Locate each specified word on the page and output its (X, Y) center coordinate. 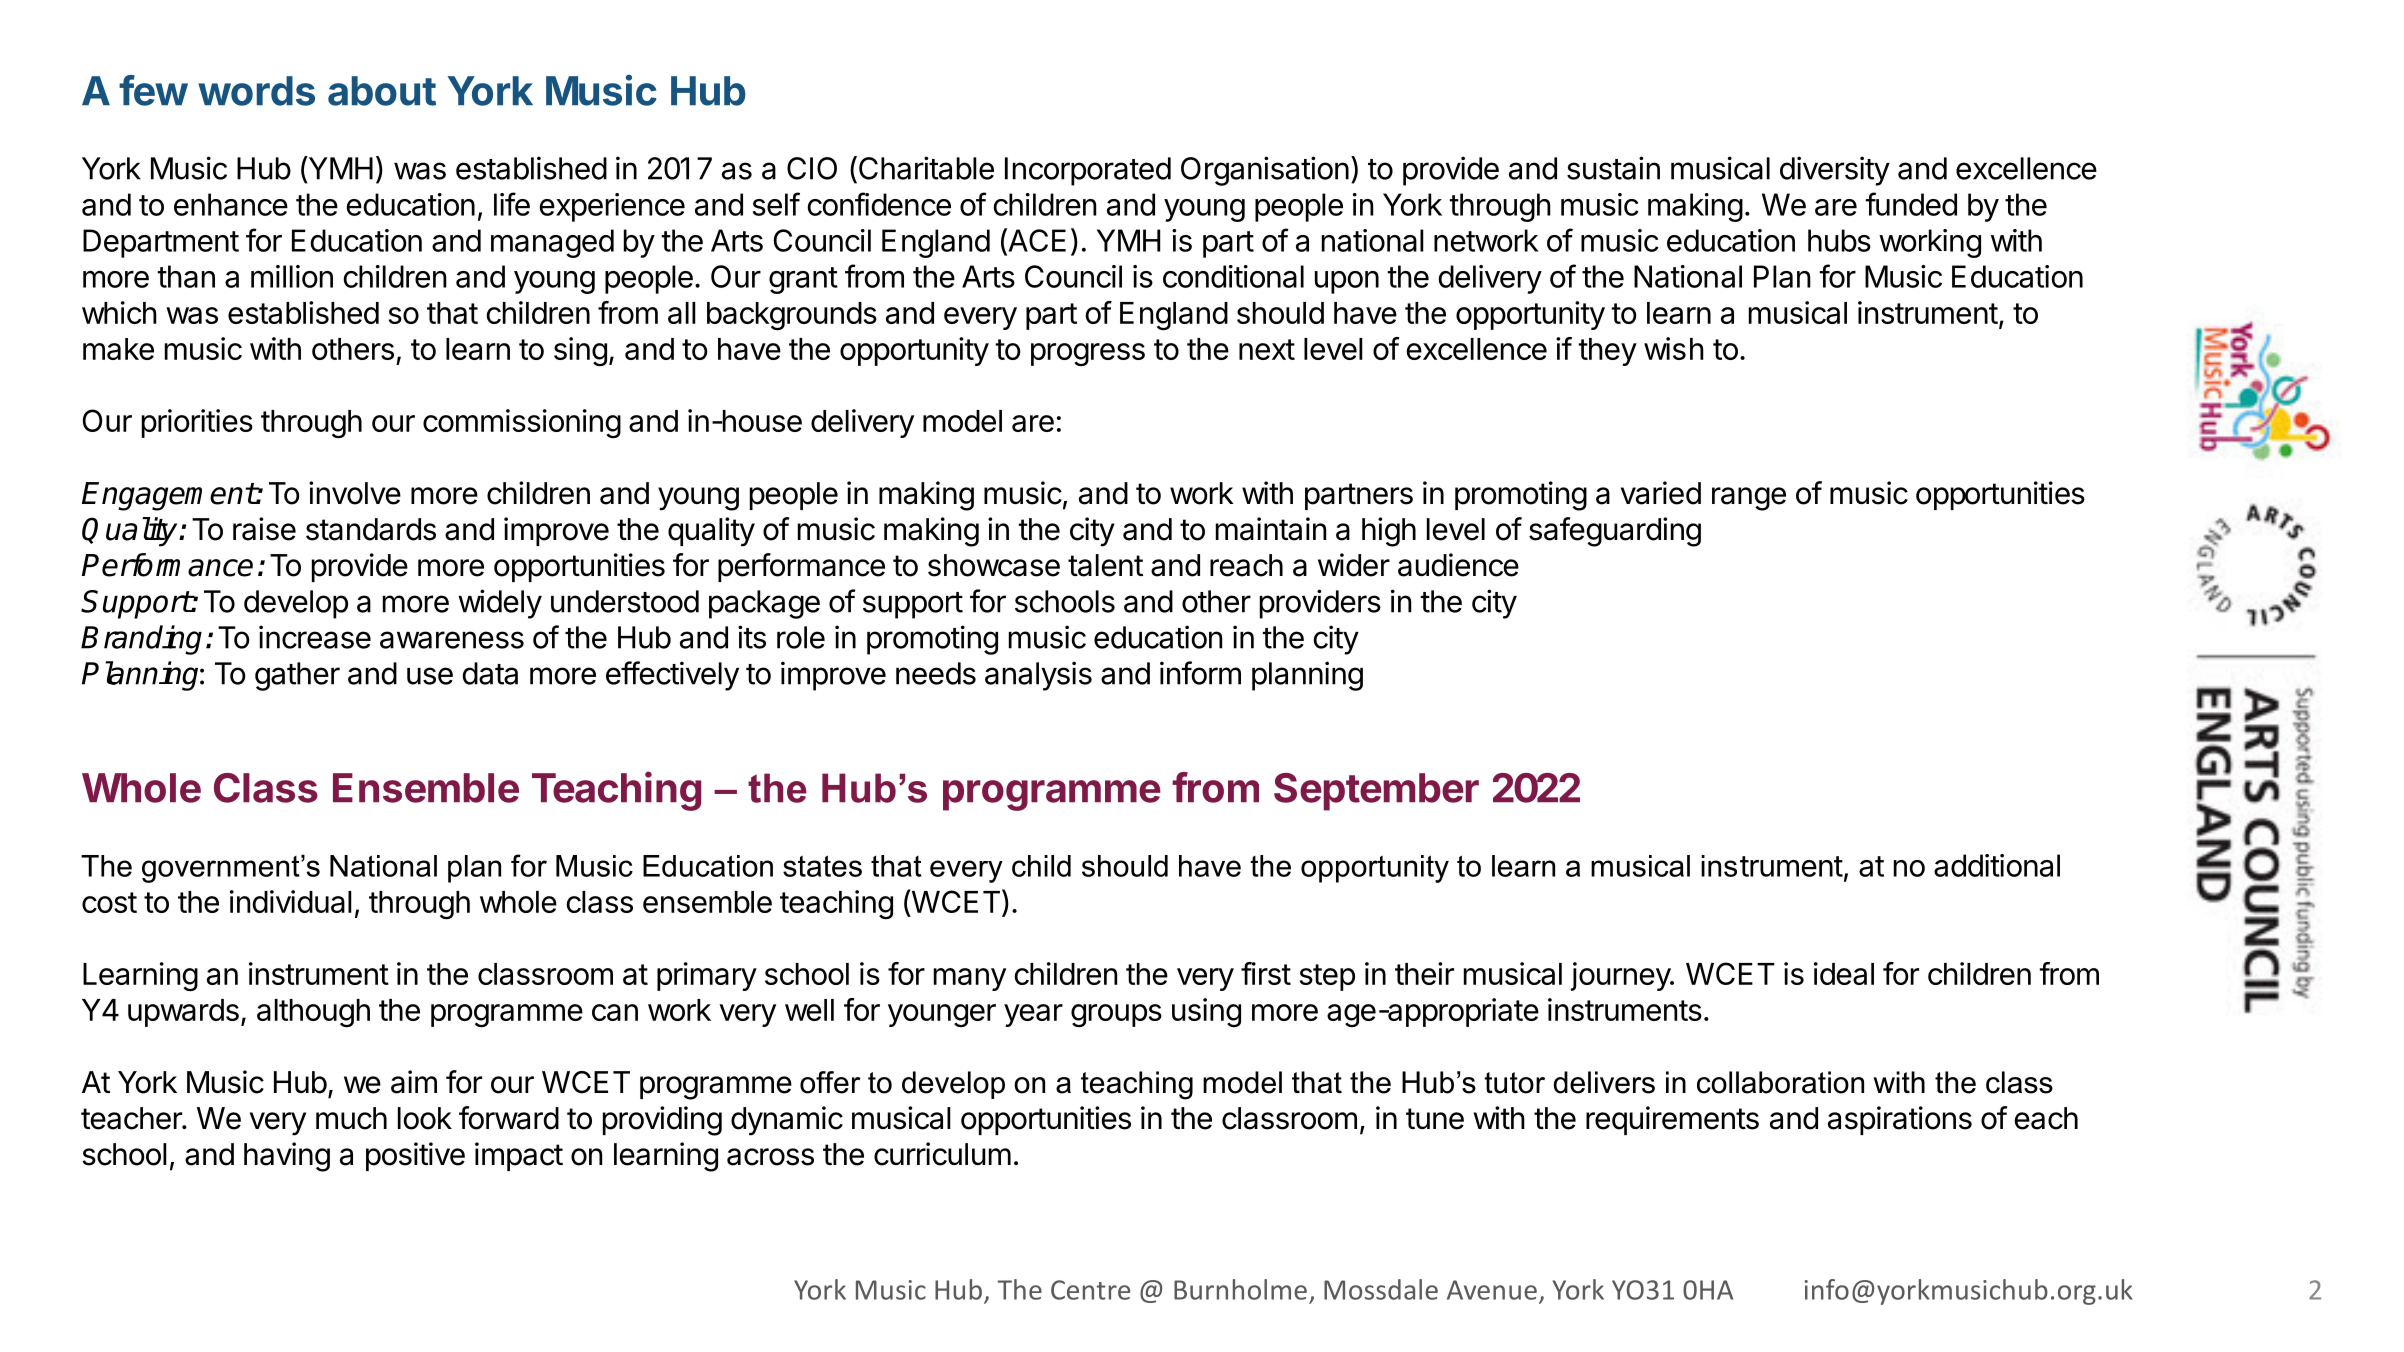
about (382, 91)
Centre (1090, 1290)
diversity (1835, 171)
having (287, 1157)
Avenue (1492, 1290)
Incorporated (1088, 171)
